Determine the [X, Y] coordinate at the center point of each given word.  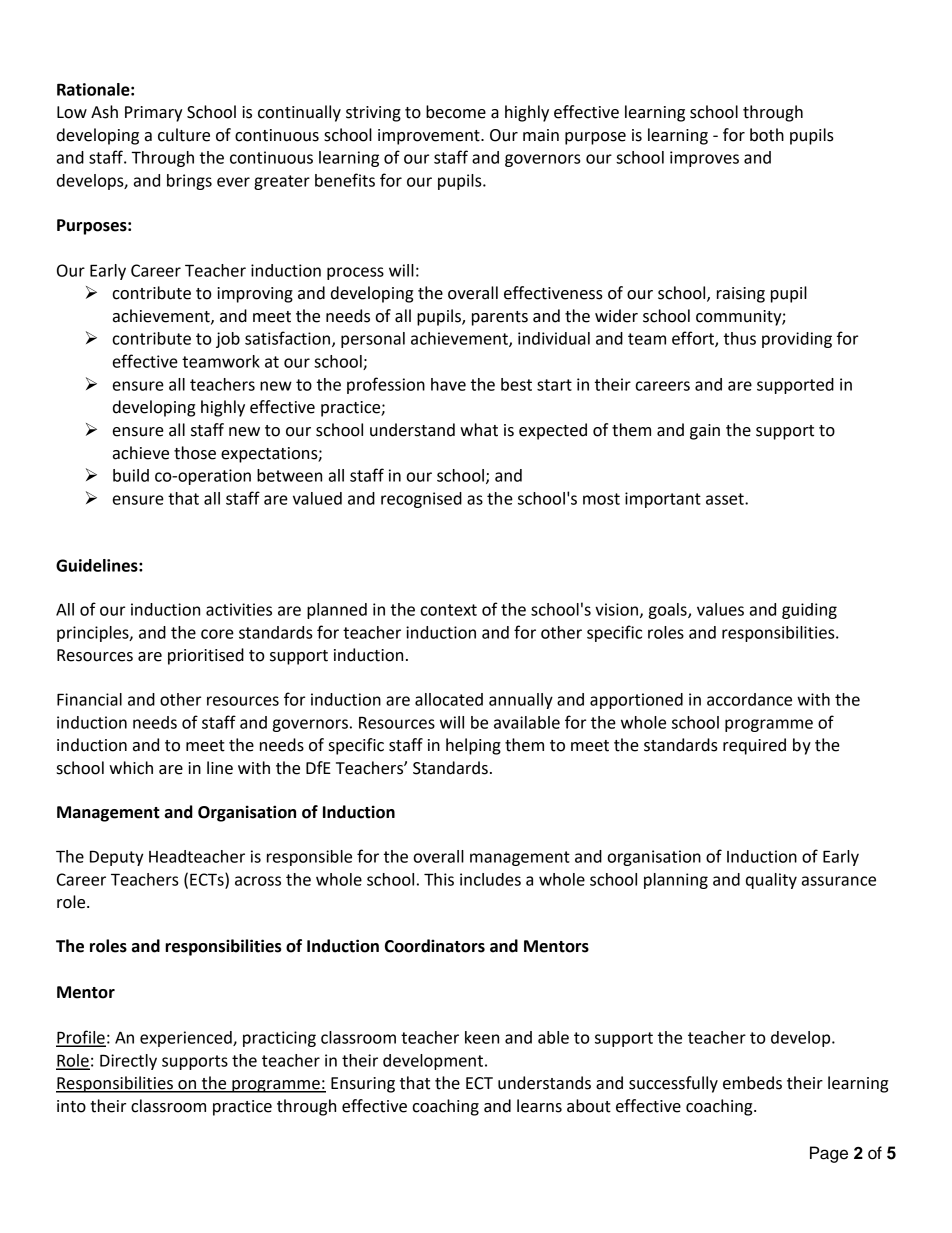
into [71, 1106]
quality [771, 881]
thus [740, 338]
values [720, 609]
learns [539, 1106]
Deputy [117, 858]
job [228, 340]
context [449, 610]
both [767, 135]
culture [184, 135]
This [439, 879]
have [448, 384]
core [217, 634]
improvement [430, 137]
